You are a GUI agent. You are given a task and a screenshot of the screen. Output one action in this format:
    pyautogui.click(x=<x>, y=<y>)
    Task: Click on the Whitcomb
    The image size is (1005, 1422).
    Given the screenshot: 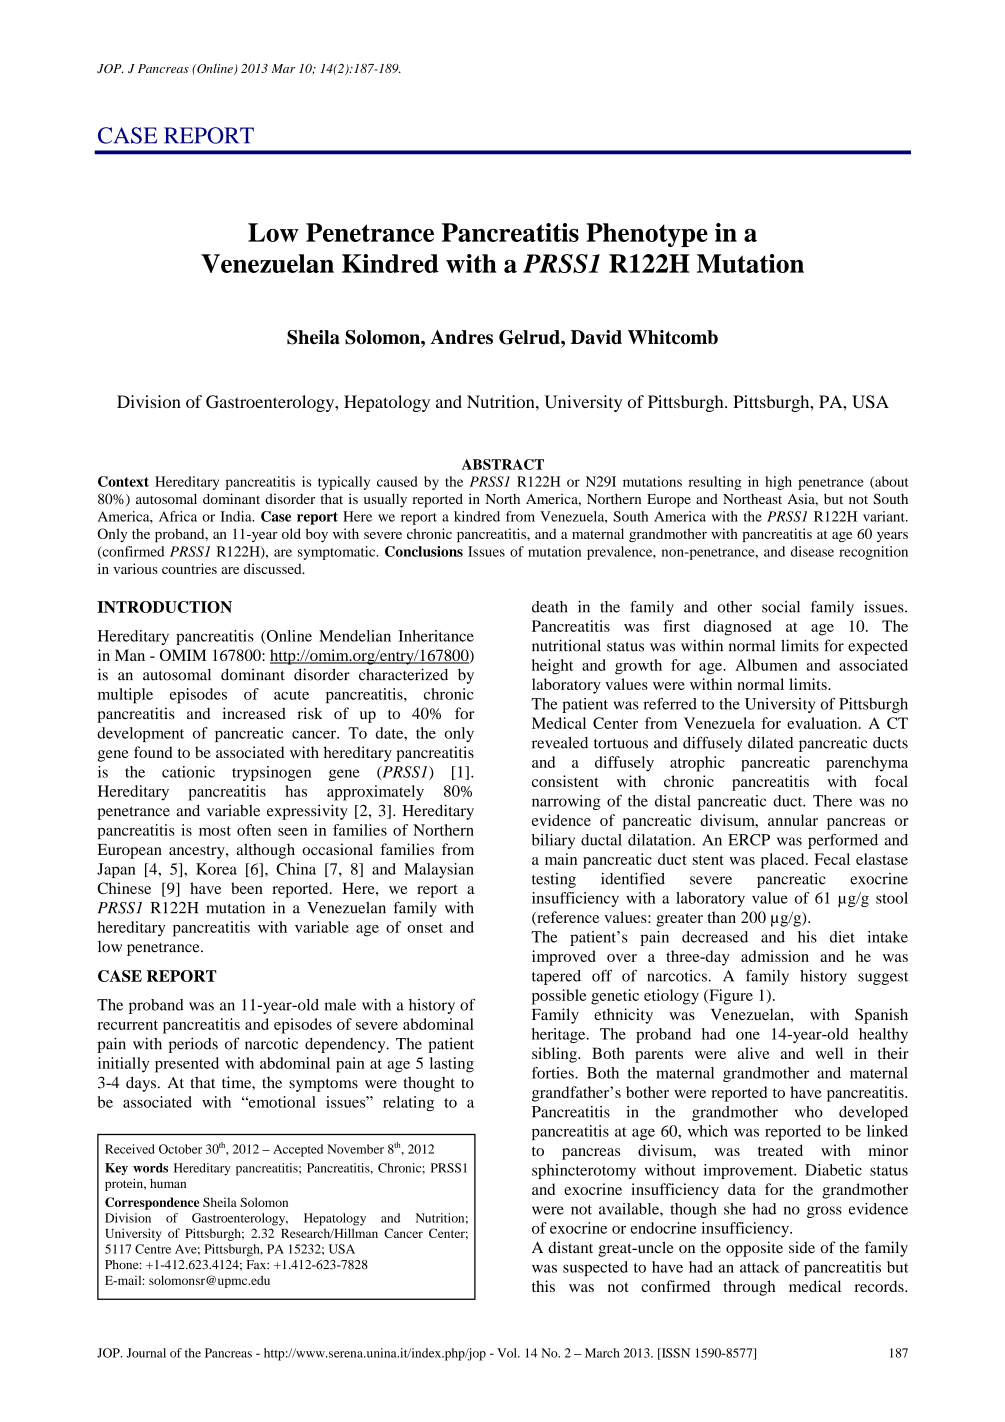 What is the action you would take?
    pyautogui.click(x=673, y=337)
